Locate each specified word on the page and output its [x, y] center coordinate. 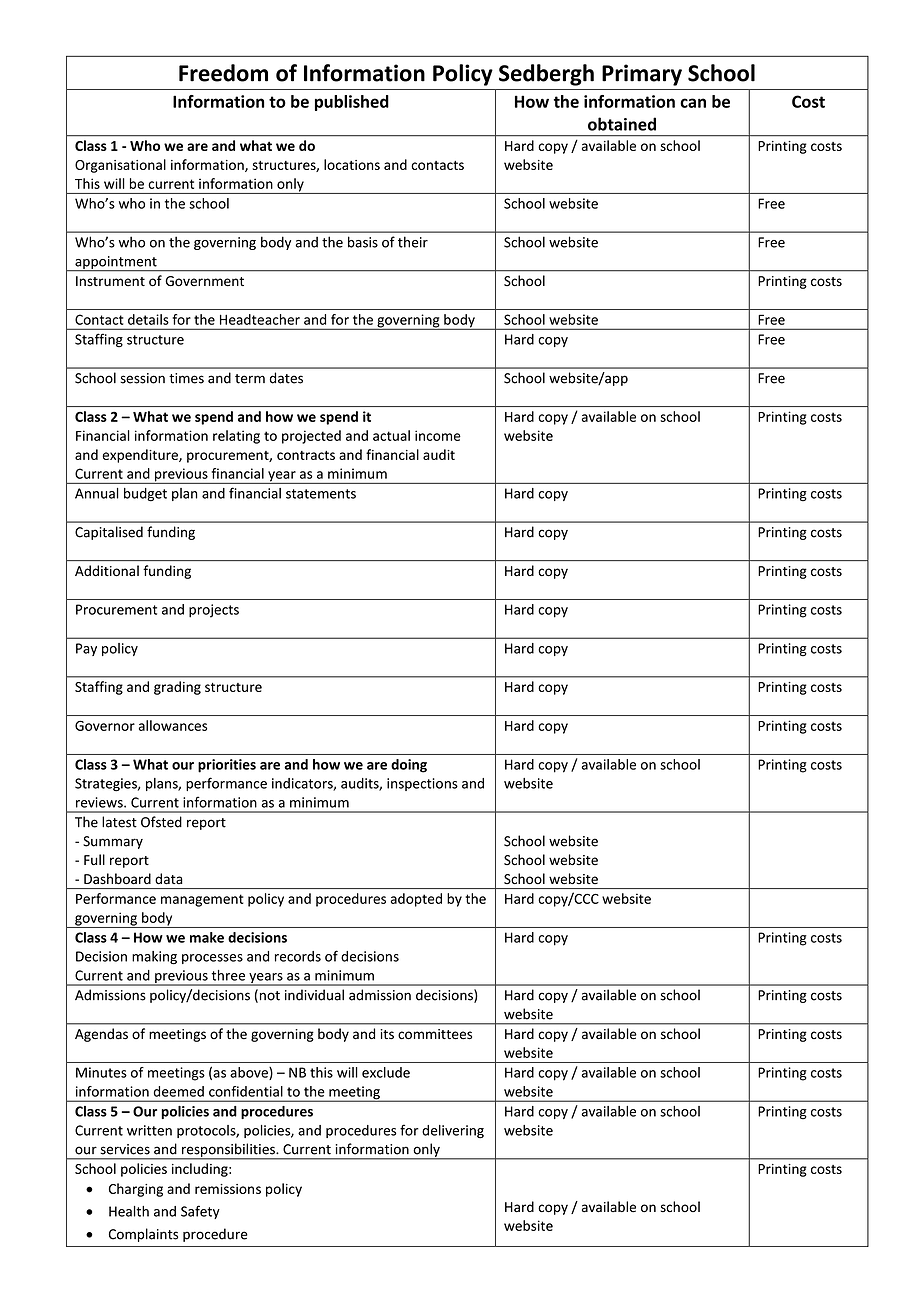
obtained [622, 124]
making [154, 958]
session [142, 378]
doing [409, 766]
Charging [136, 1190]
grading [177, 688]
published [352, 103]
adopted [416, 900]
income [438, 435]
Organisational [120, 166]
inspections [422, 784]
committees [435, 1034]
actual [391, 435]
